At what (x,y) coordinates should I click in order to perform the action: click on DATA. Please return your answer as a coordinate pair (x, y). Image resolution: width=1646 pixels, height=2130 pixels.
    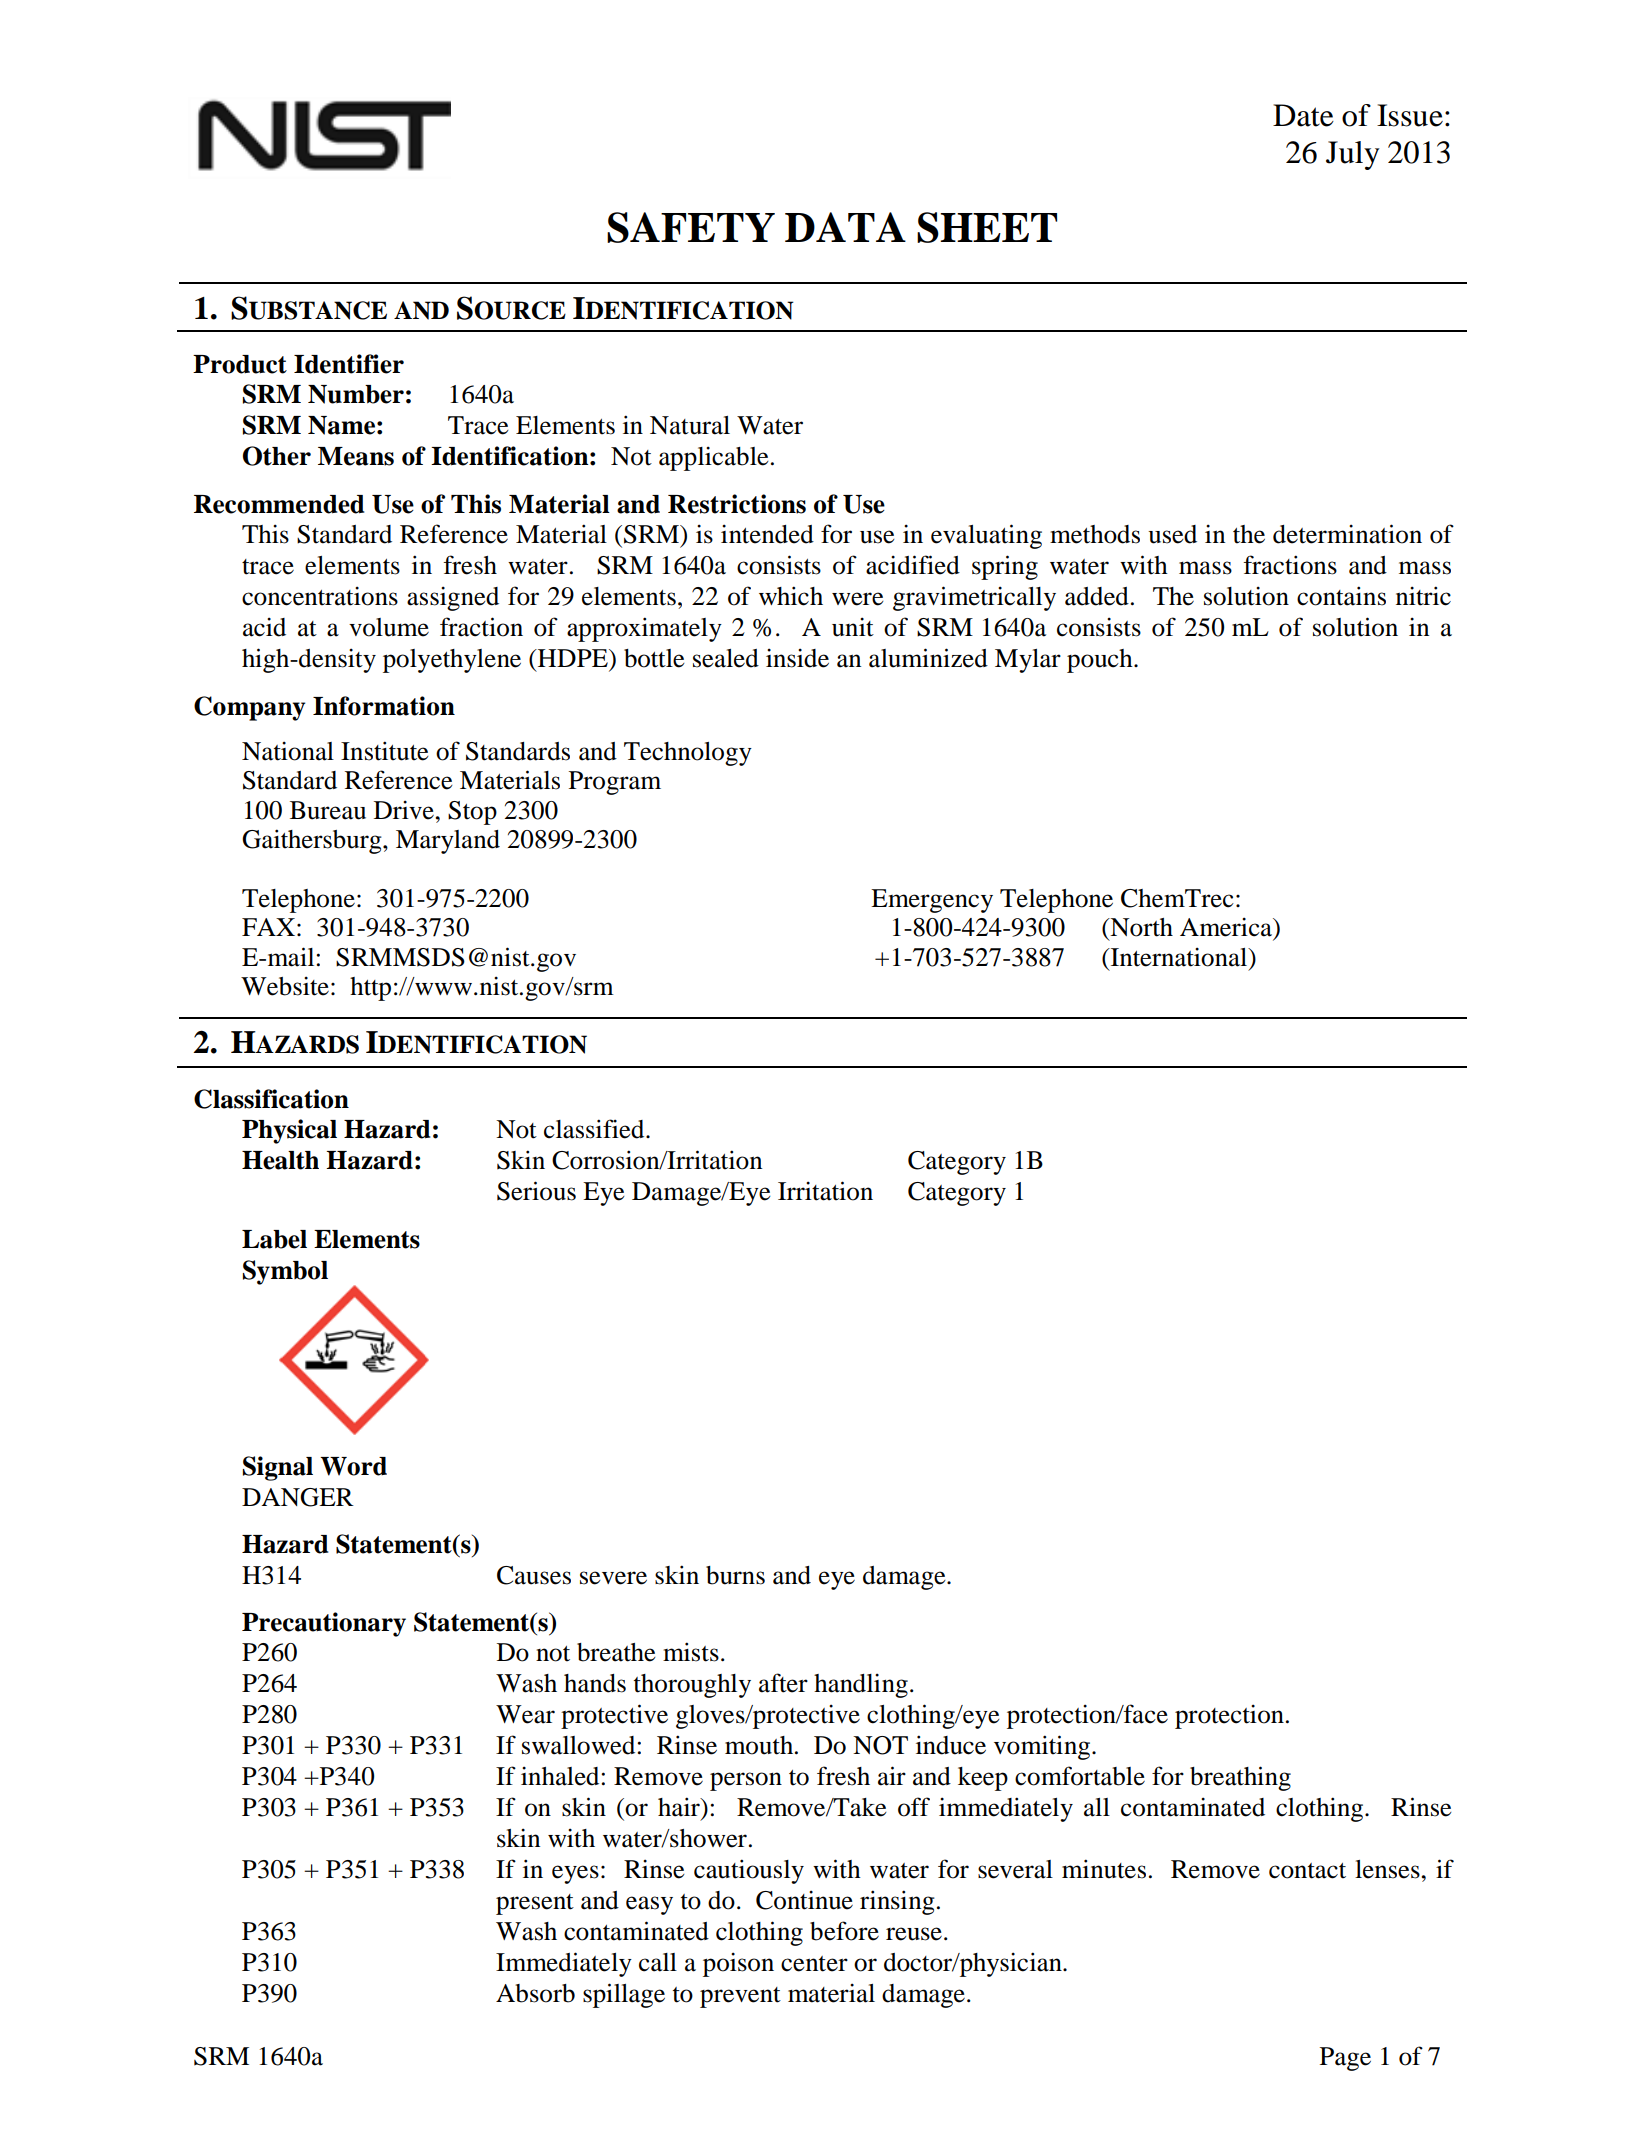
    Looking at the image, I should click on (845, 227).
